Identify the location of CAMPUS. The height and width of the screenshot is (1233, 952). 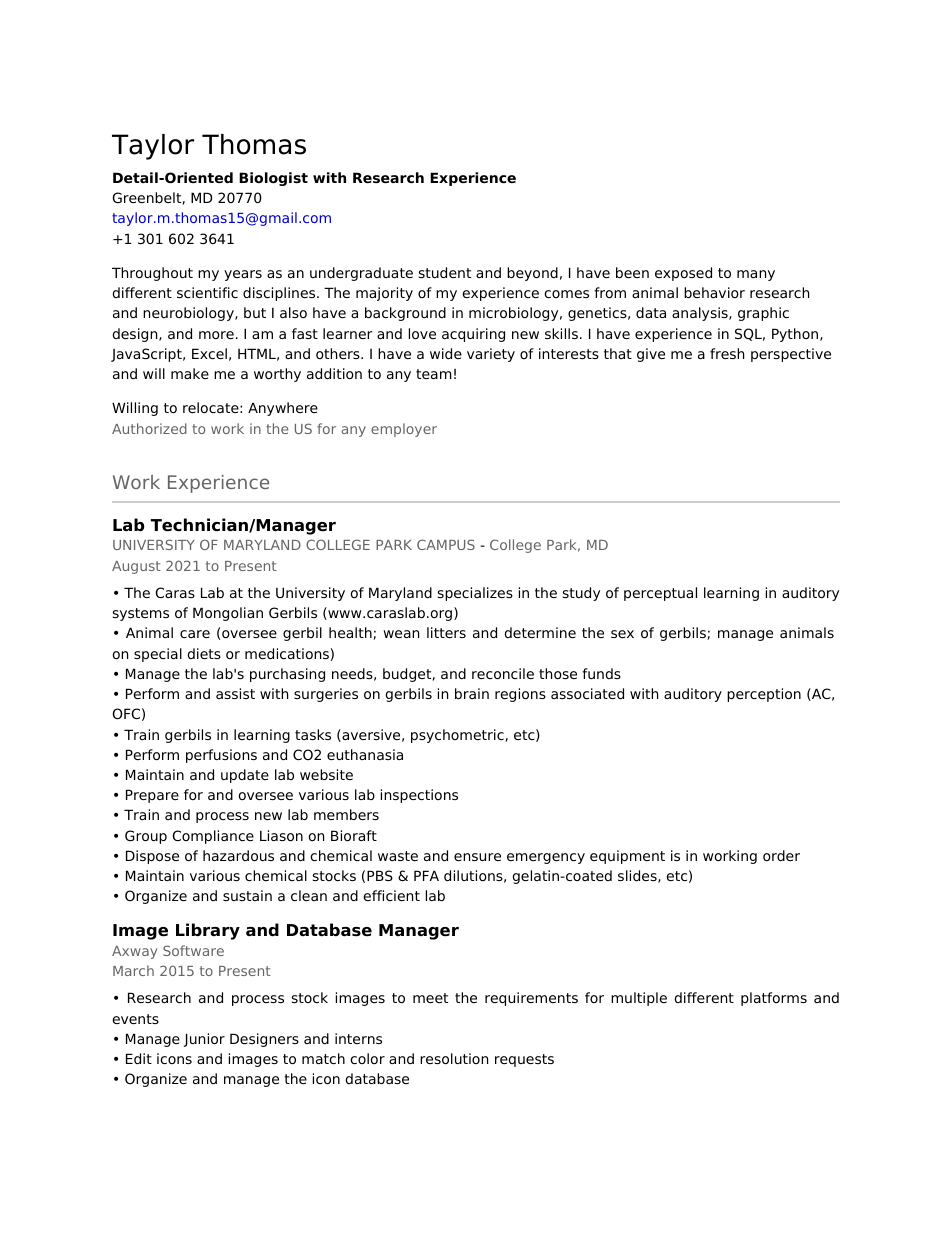
(446, 544).
